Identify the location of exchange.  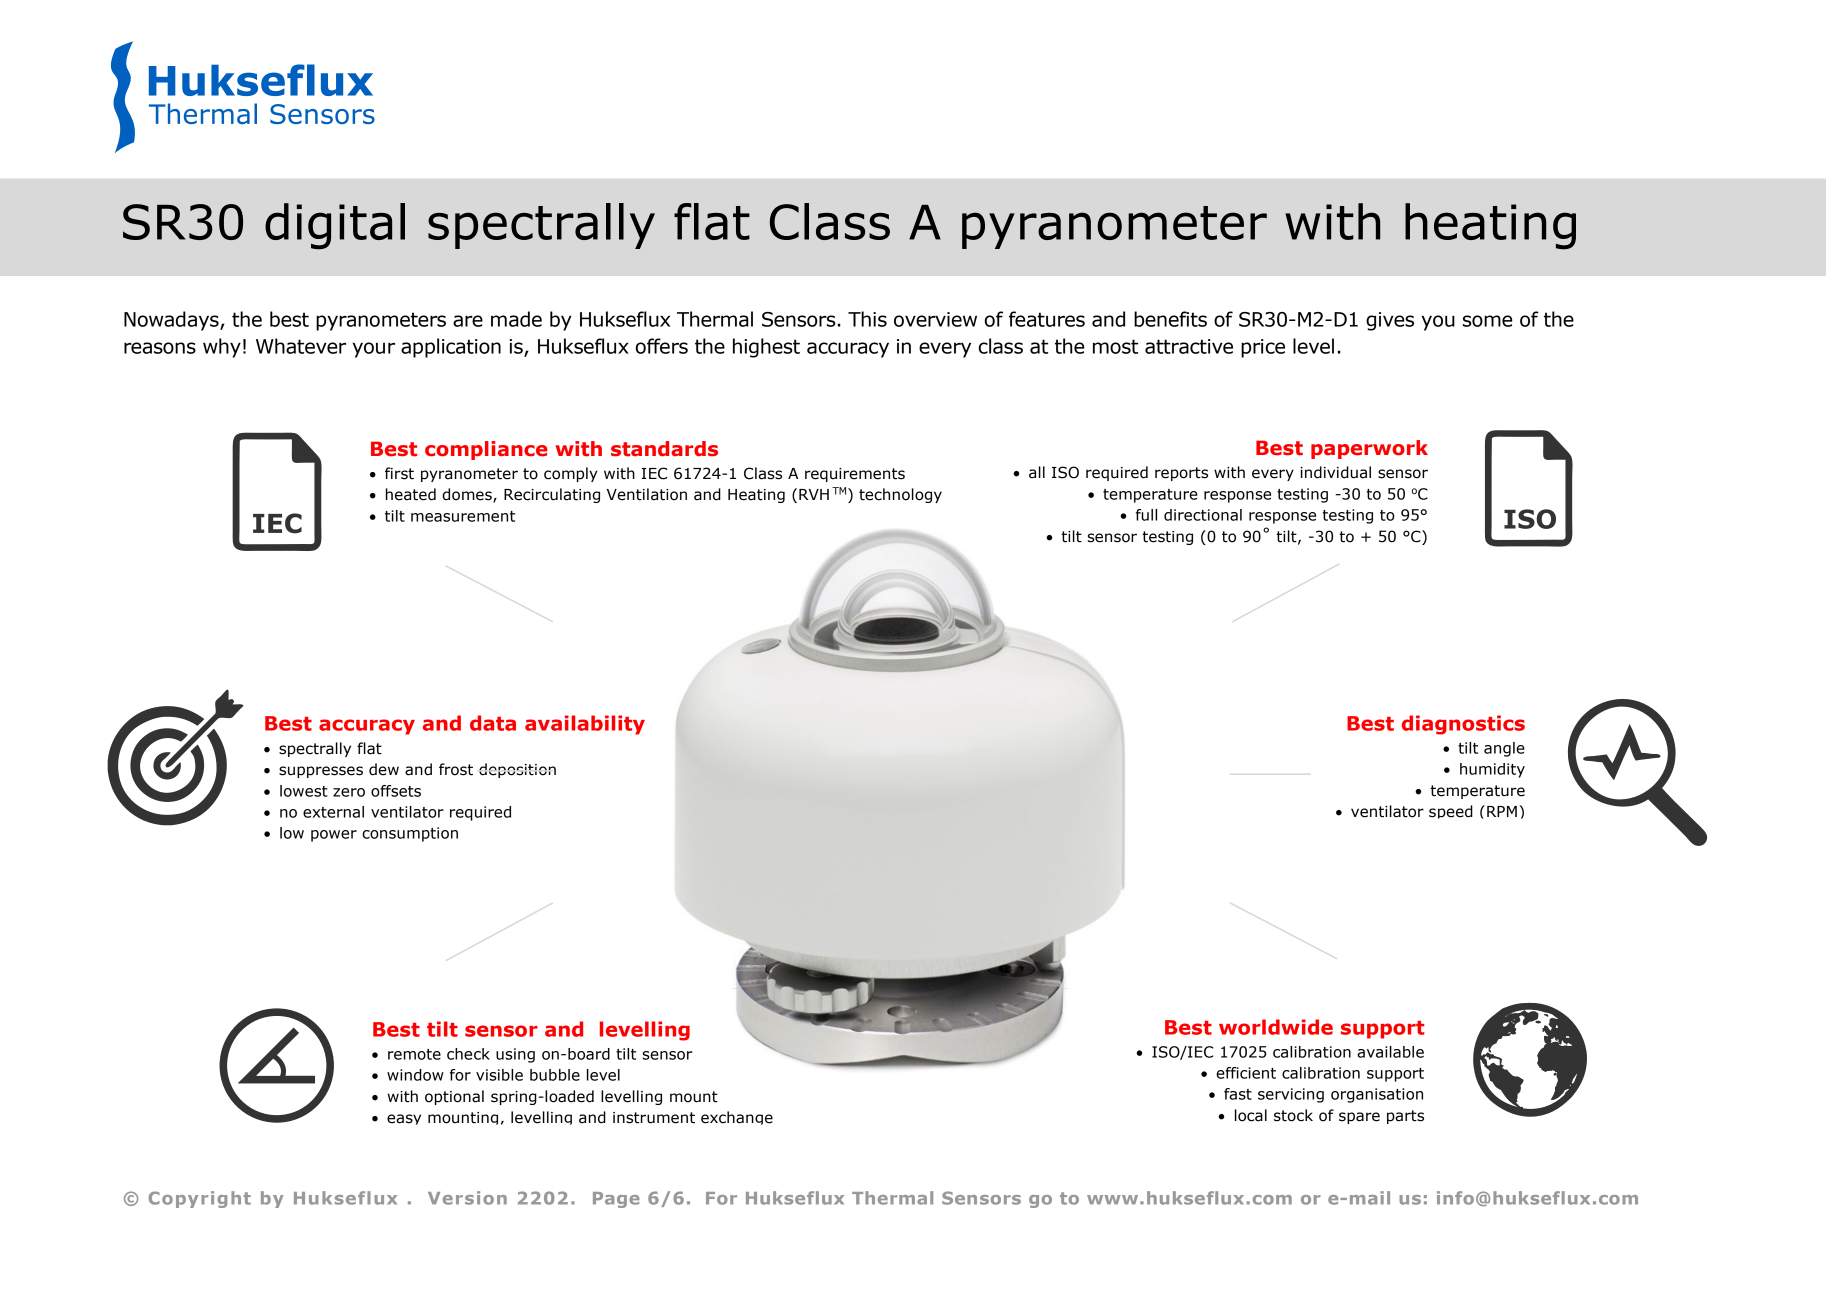
(737, 1118).
